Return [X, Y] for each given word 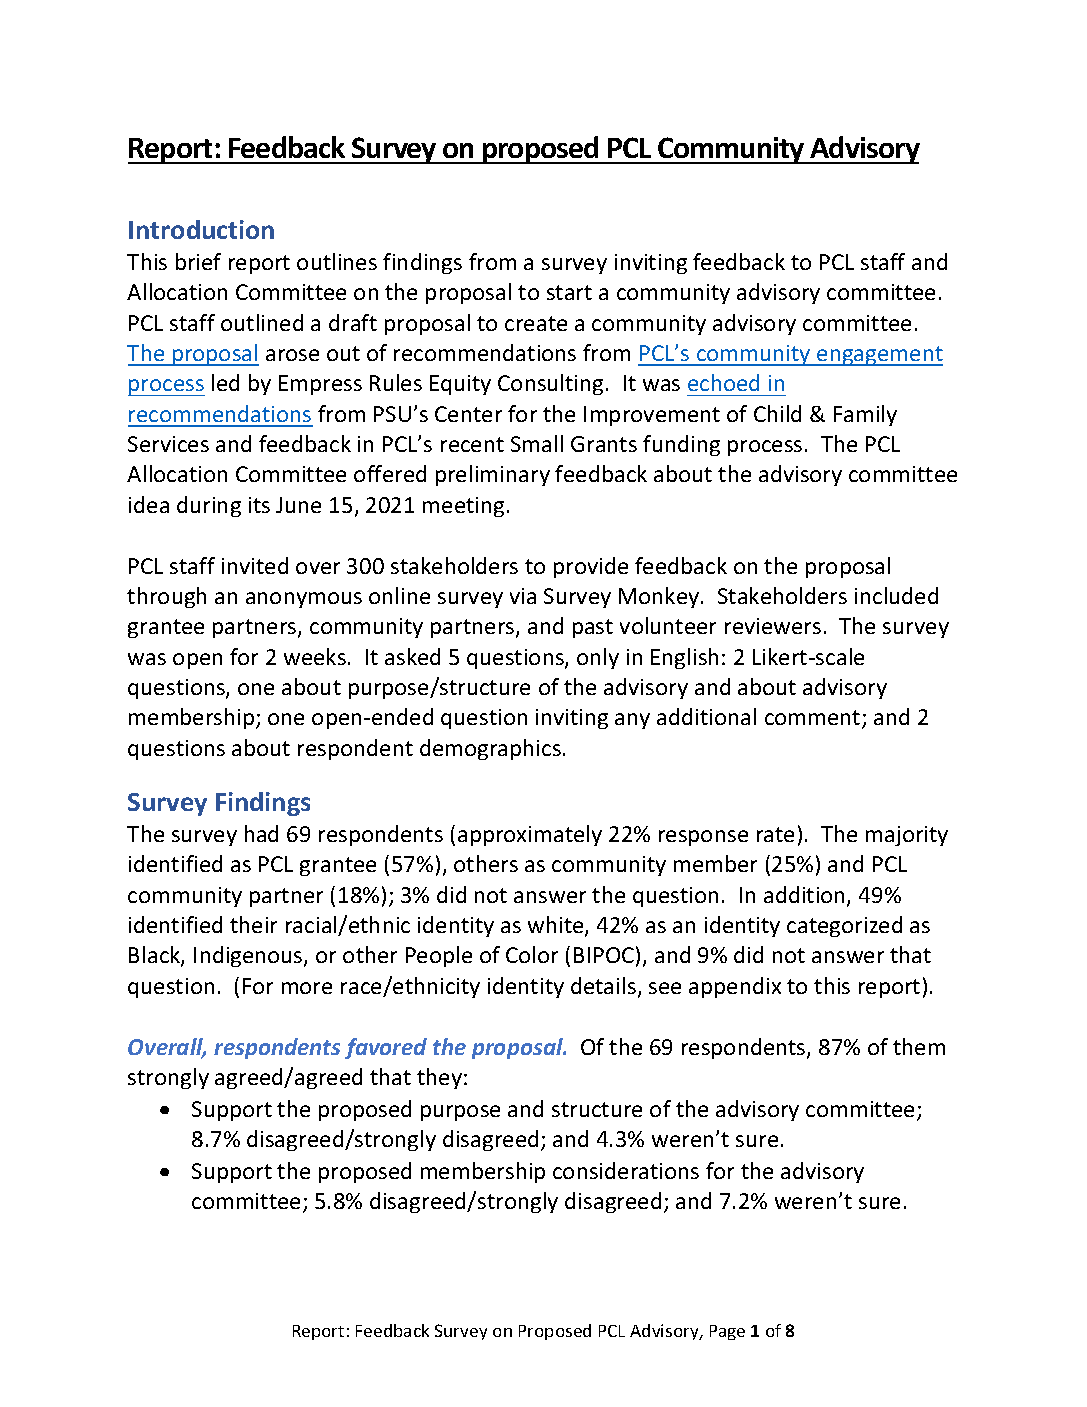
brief [198, 261]
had [261, 833]
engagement [879, 356]
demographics [490, 749]
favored [386, 1048]
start [569, 292]
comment [814, 719]
